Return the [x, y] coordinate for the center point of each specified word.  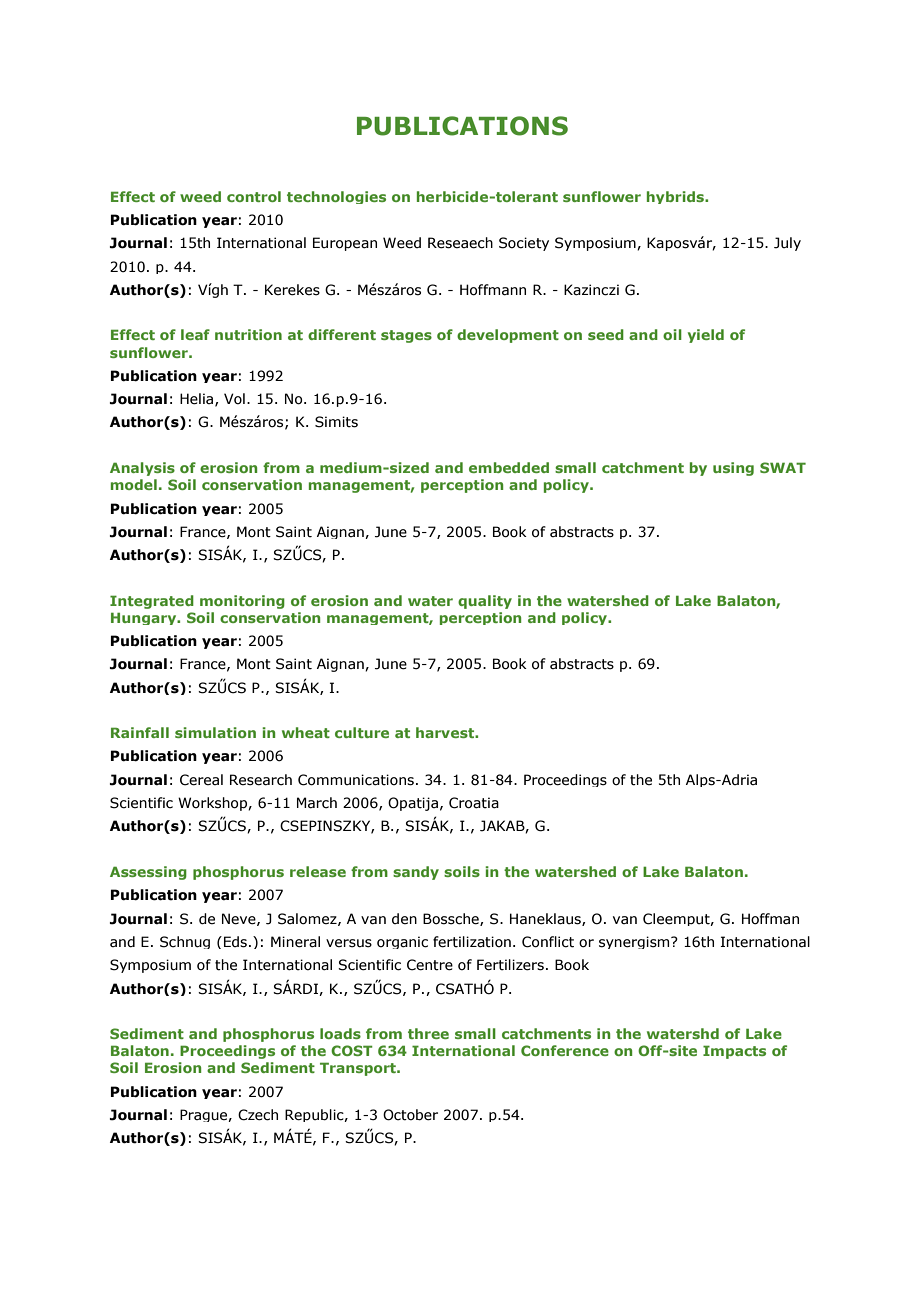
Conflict [548, 942]
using [733, 469]
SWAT [783, 467]
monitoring [242, 602]
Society [524, 244]
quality [485, 602]
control [254, 196]
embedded [509, 467]
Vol [234, 399]
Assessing [148, 873]
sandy [416, 873]
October [410, 1115]
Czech [258, 1115]
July [787, 244]
